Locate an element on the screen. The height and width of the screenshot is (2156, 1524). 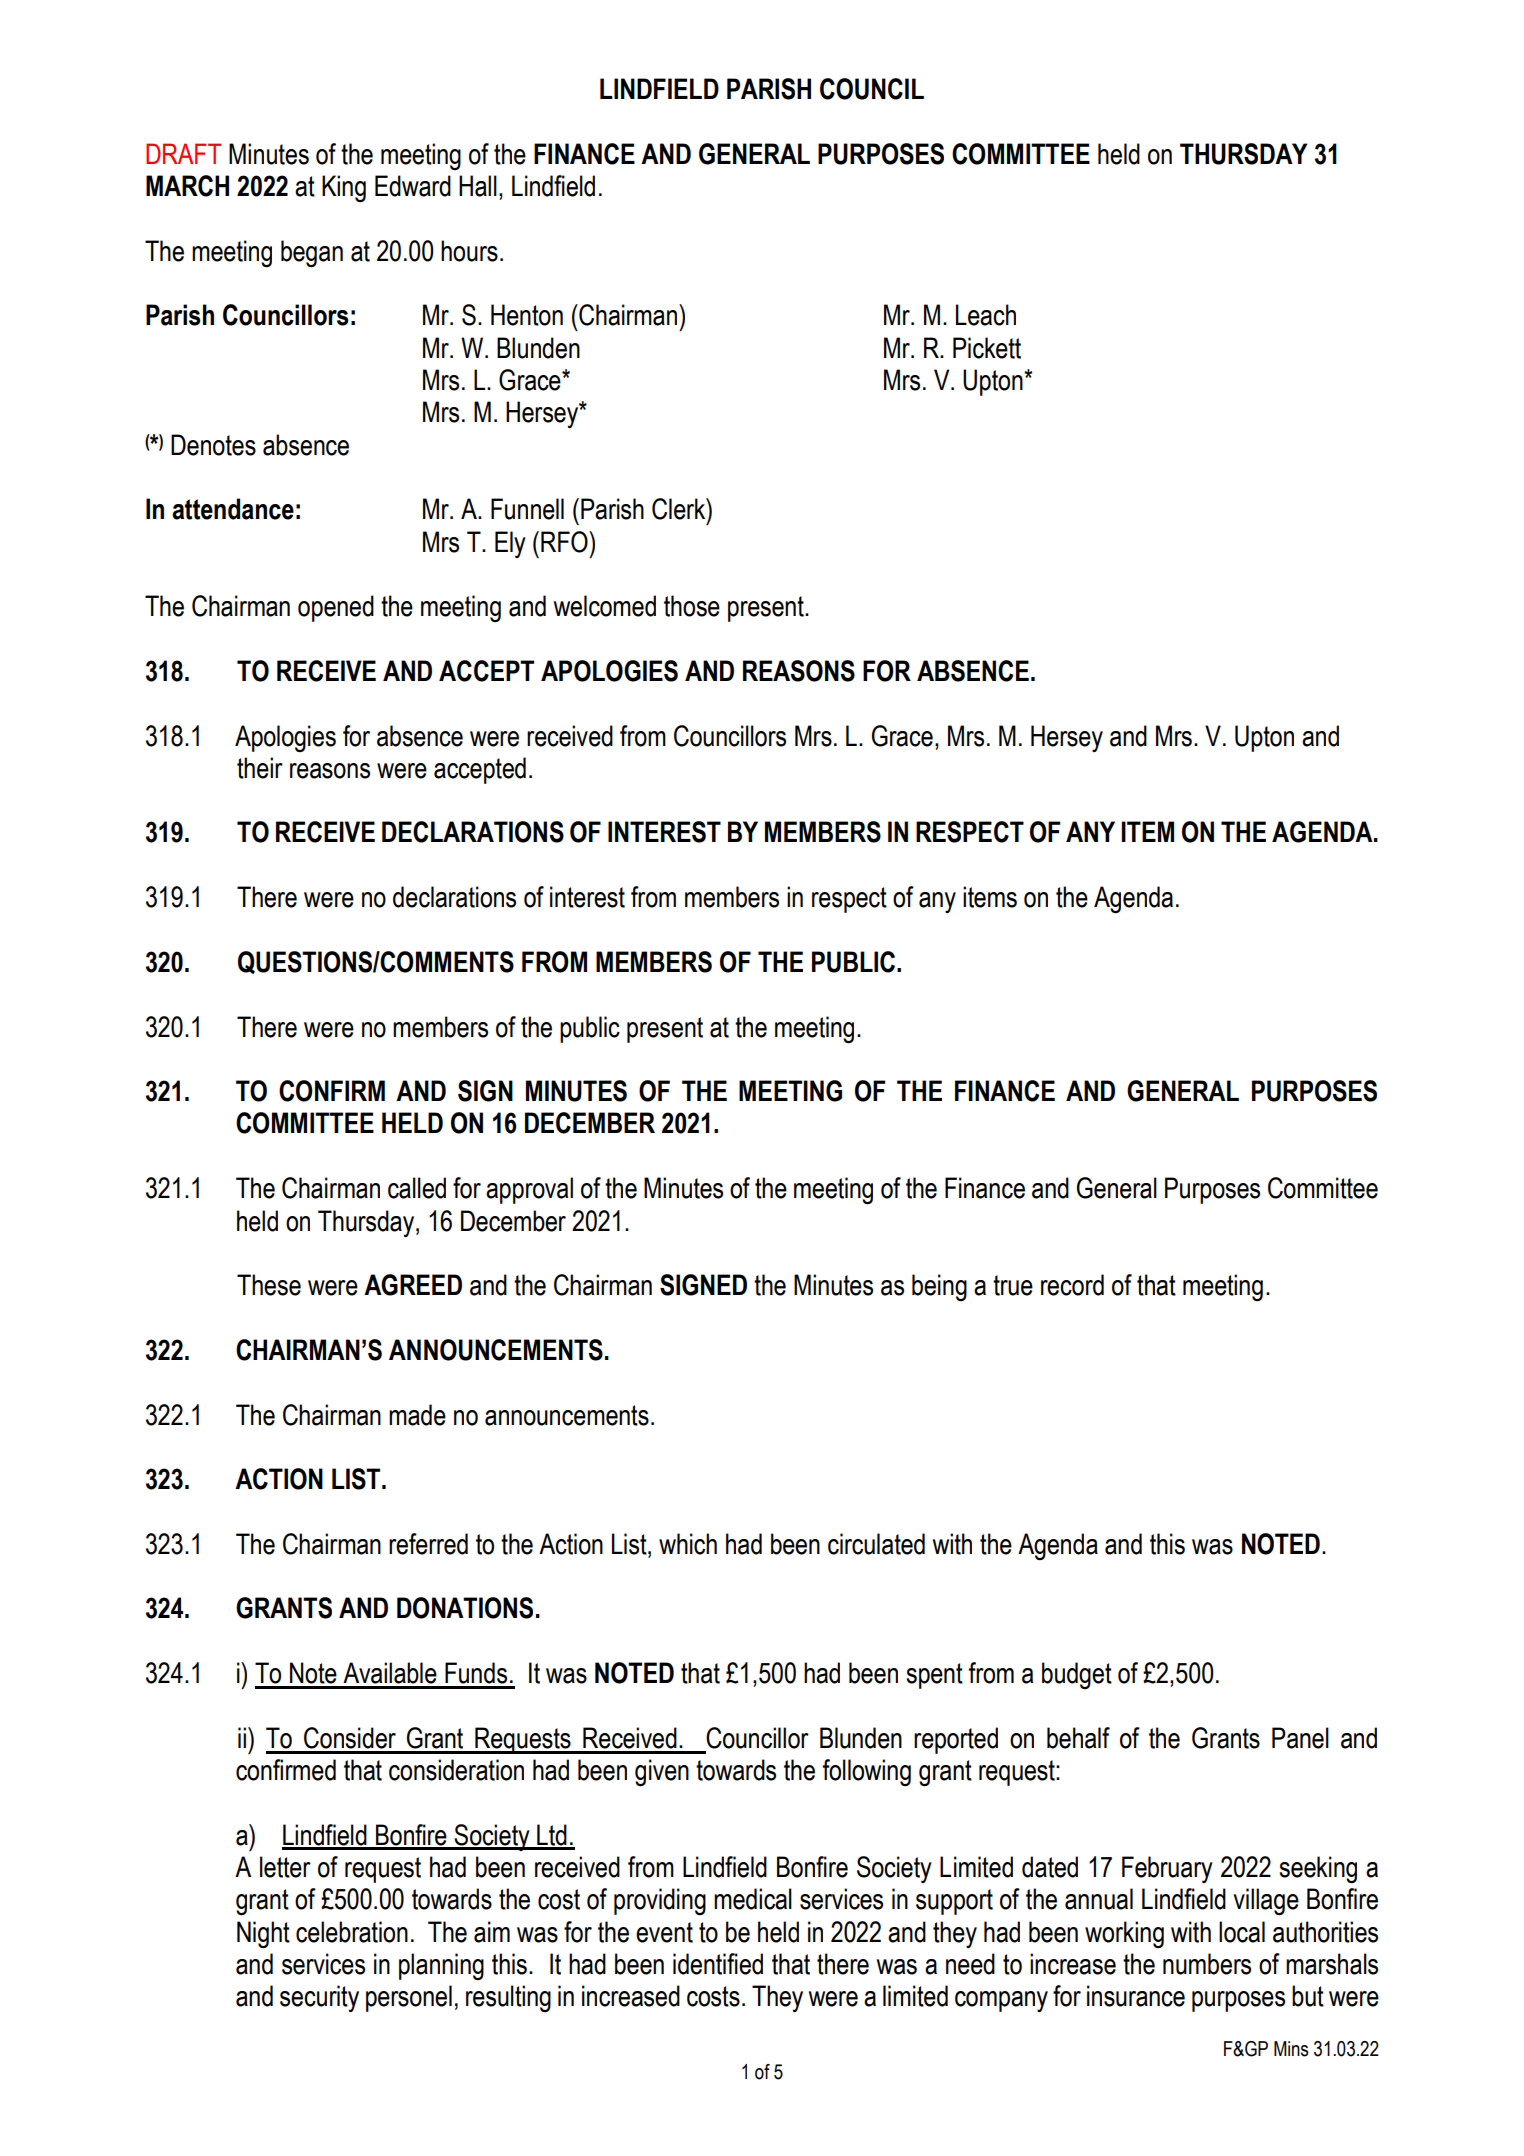
those is located at coordinates (692, 606).
